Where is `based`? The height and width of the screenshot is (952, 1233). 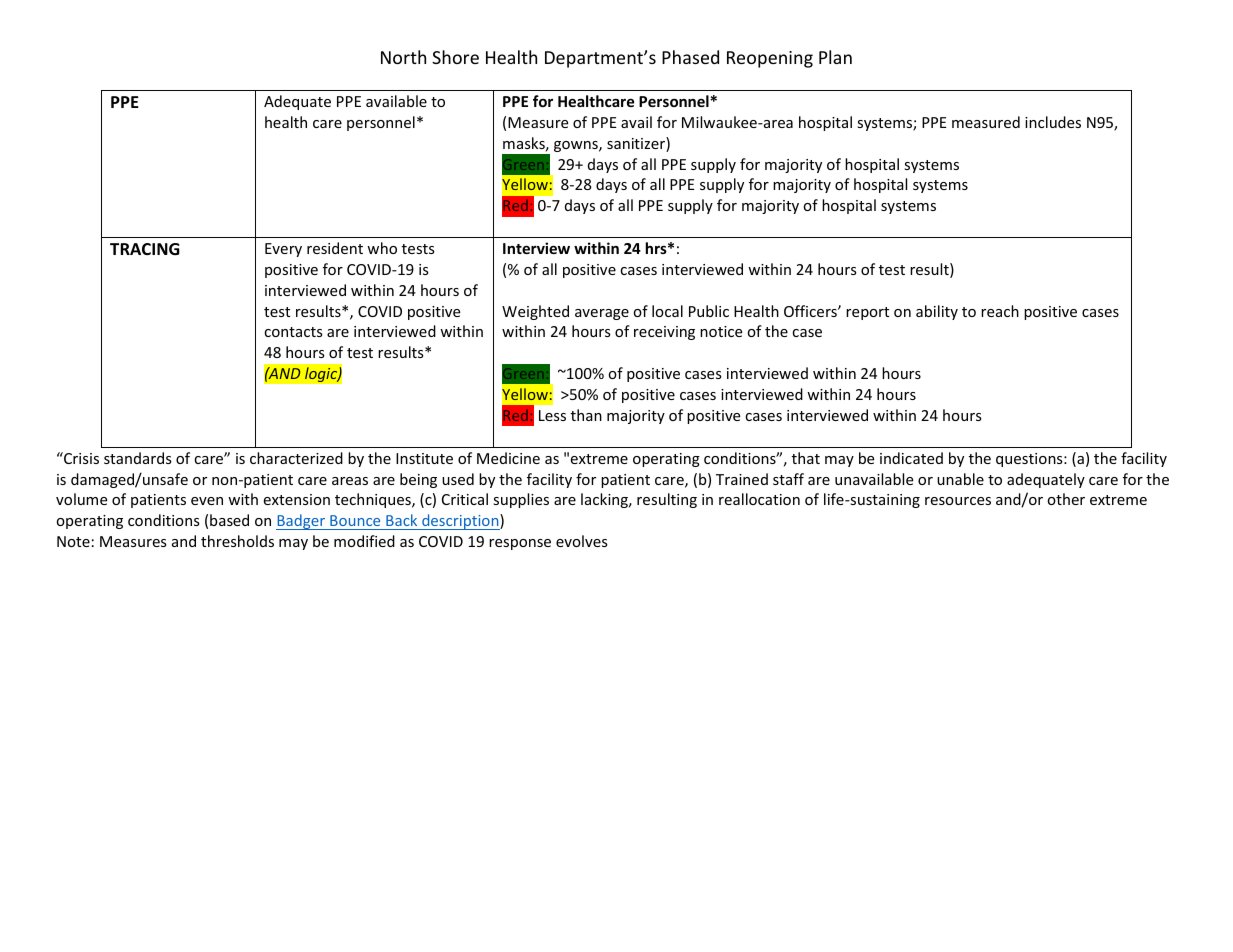 based is located at coordinates (229, 520).
